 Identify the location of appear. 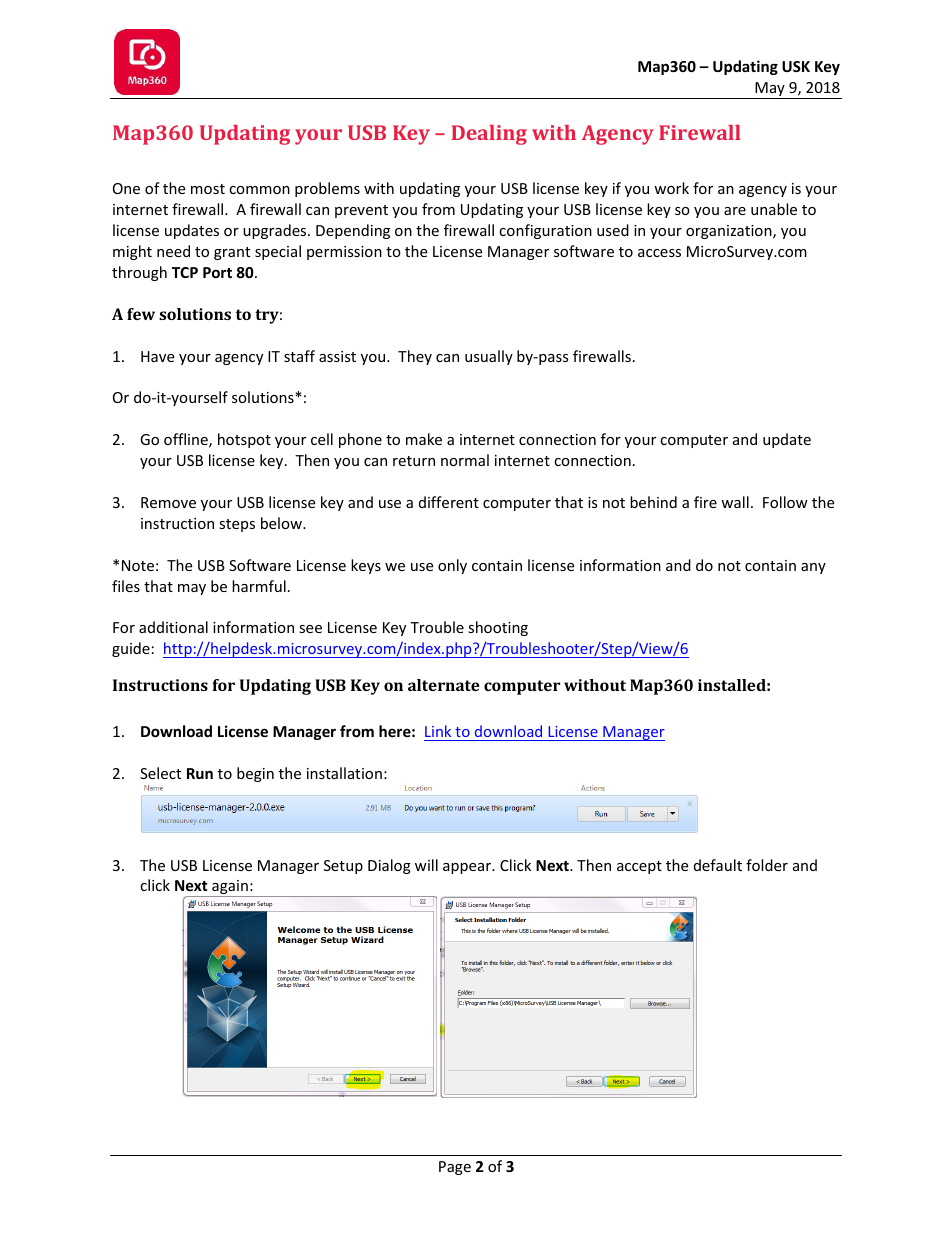
(468, 868).
